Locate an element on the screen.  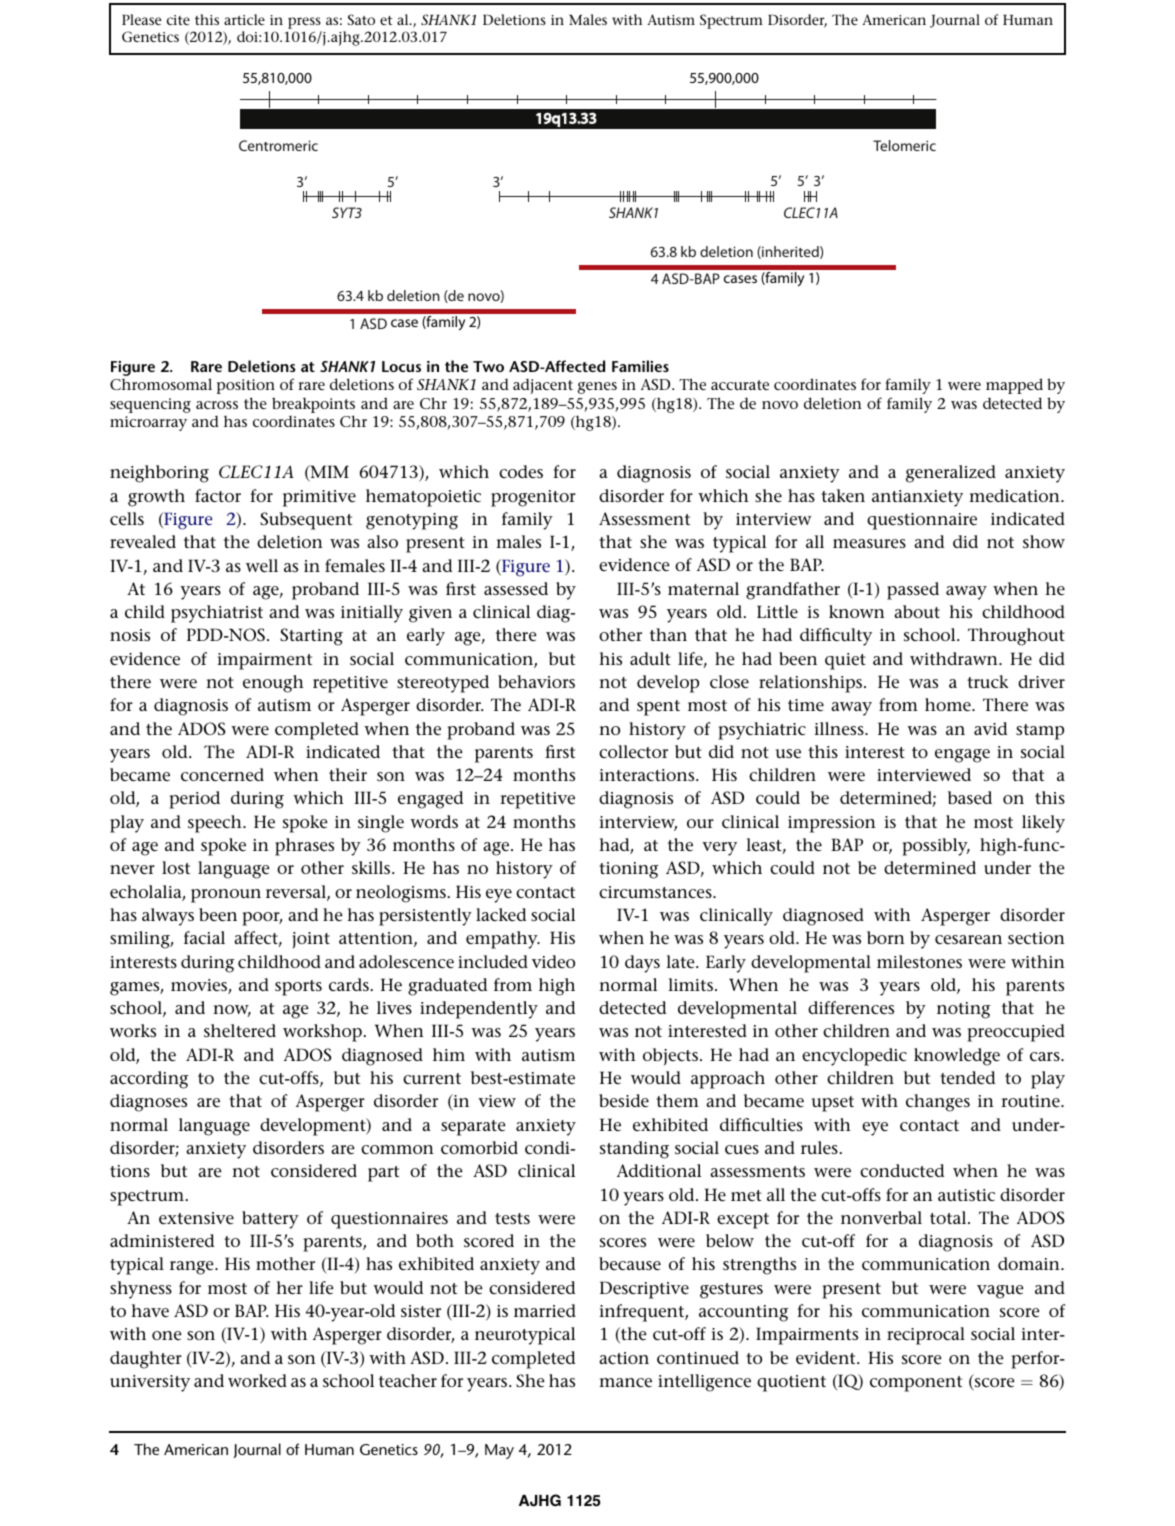
facial is located at coordinates (204, 937).
